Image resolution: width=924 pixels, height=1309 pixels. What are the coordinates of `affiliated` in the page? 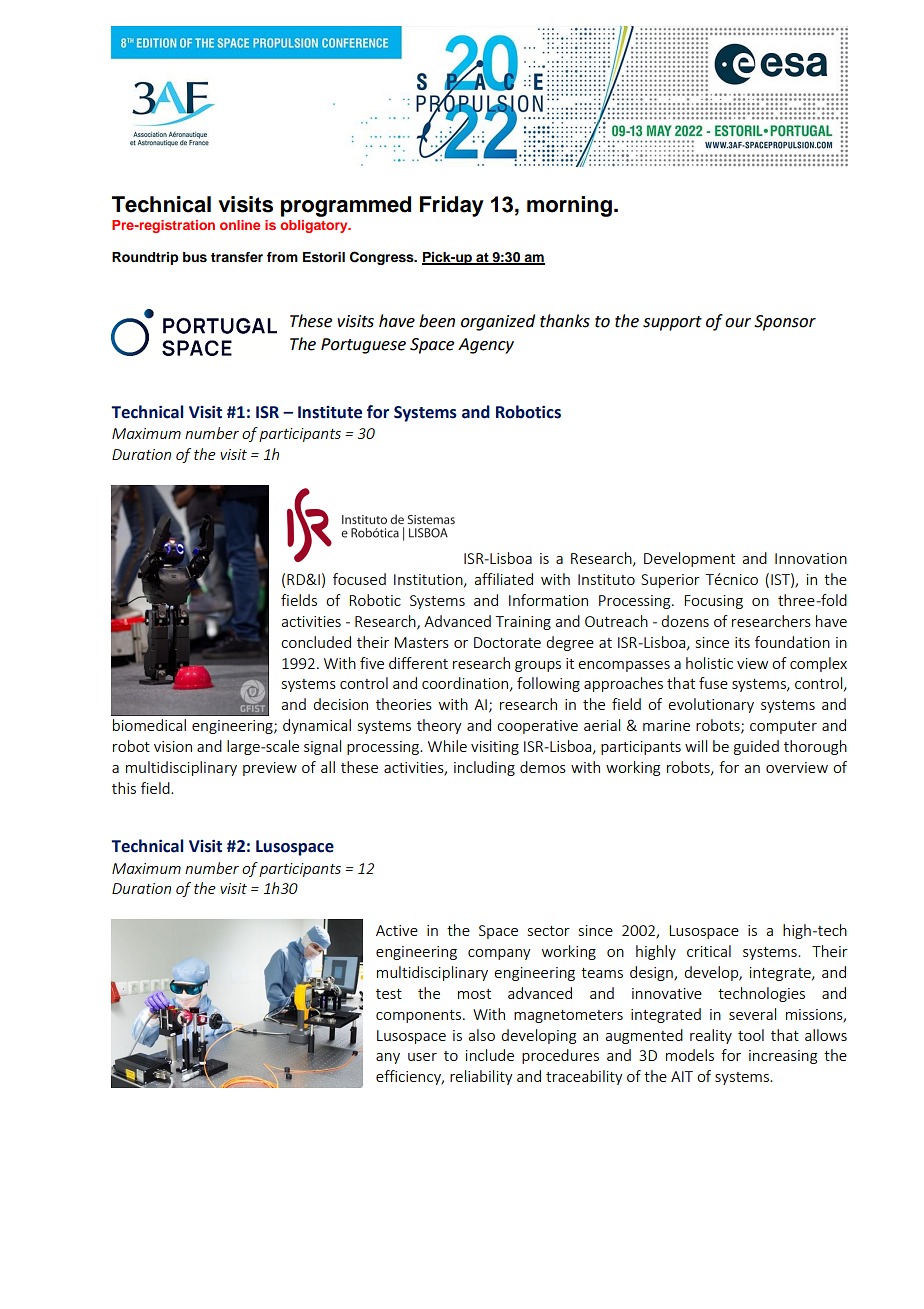 It's located at (503, 579).
